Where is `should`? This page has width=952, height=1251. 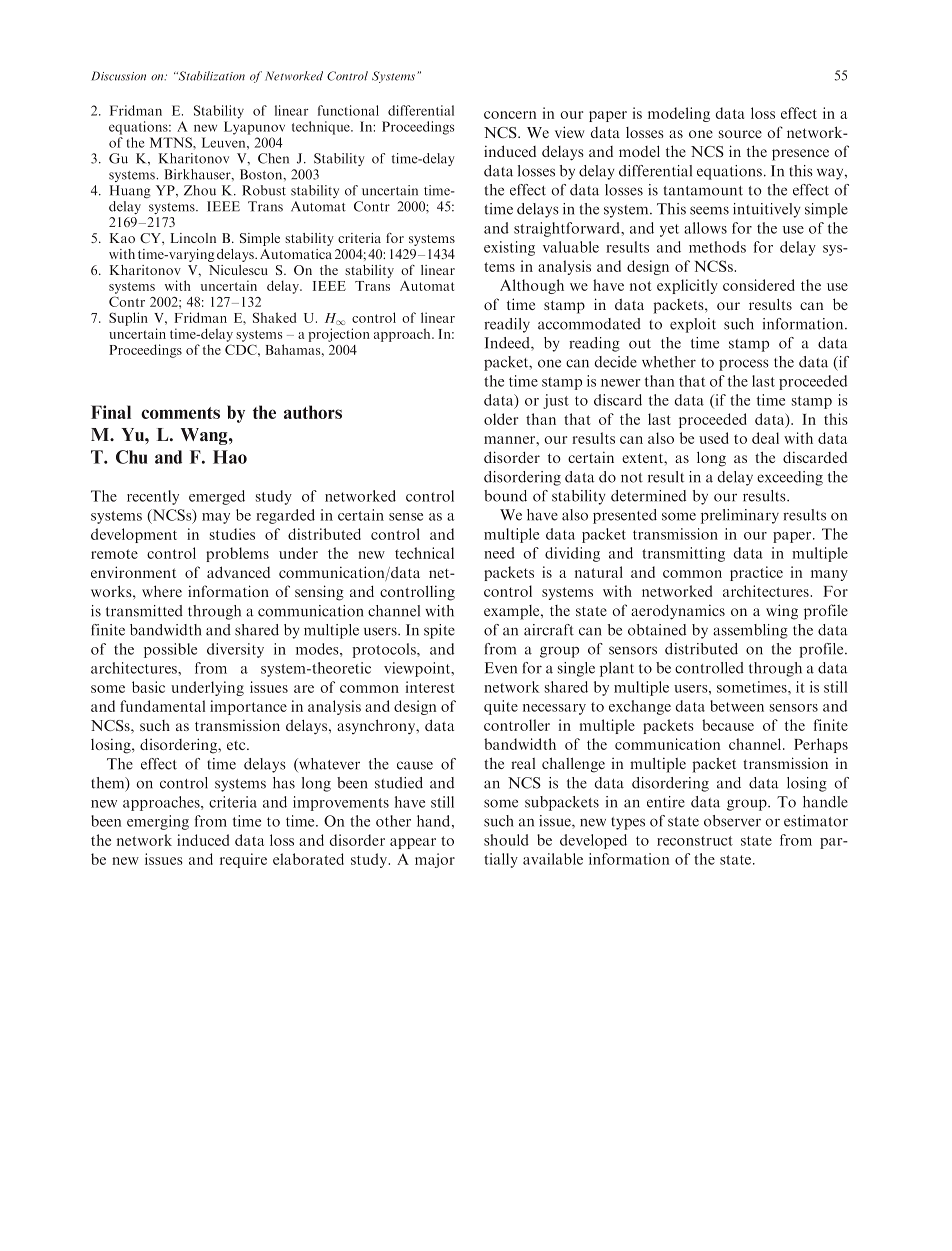
should is located at coordinates (506, 840).
